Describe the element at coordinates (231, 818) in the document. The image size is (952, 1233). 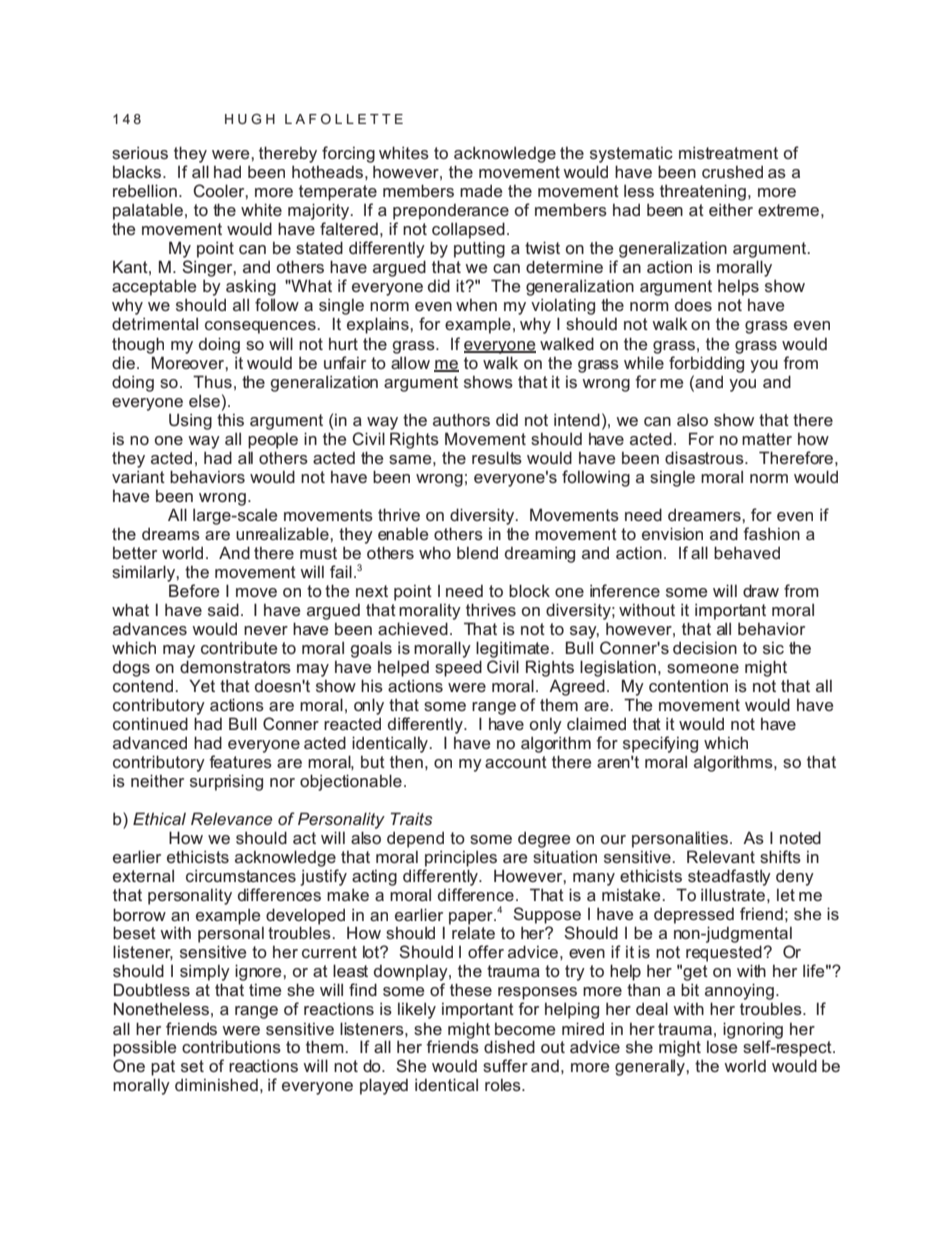
I see `Relevance` at that location.
